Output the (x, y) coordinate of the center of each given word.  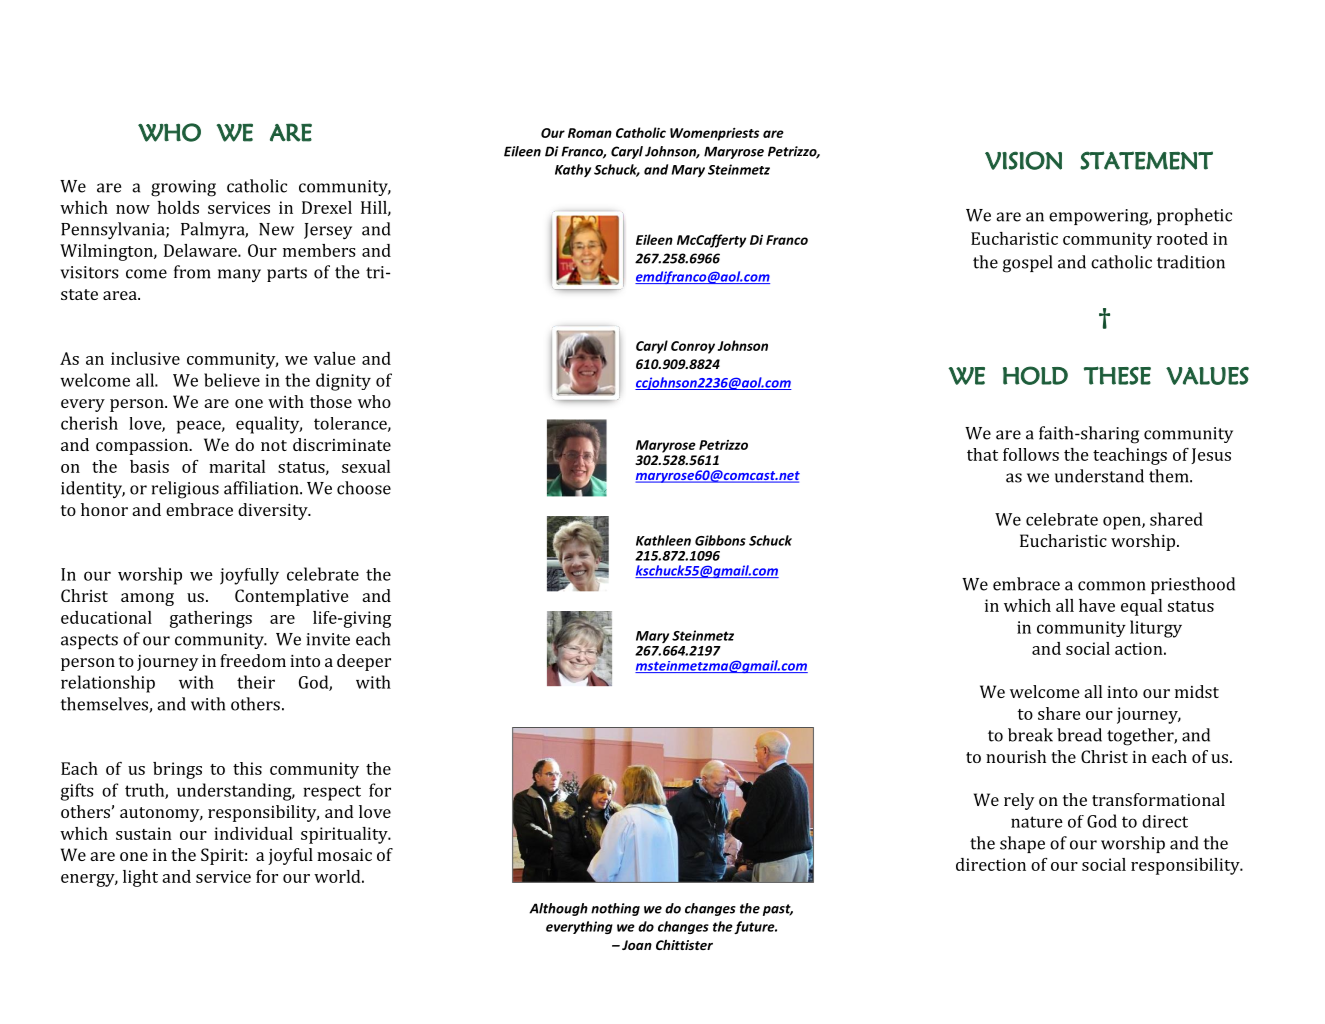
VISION (1023, 160)
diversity (274, 511)
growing (183, 188)
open (1123, 523)
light (140, 878)
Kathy (573, 170)
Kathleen (663, 540)
